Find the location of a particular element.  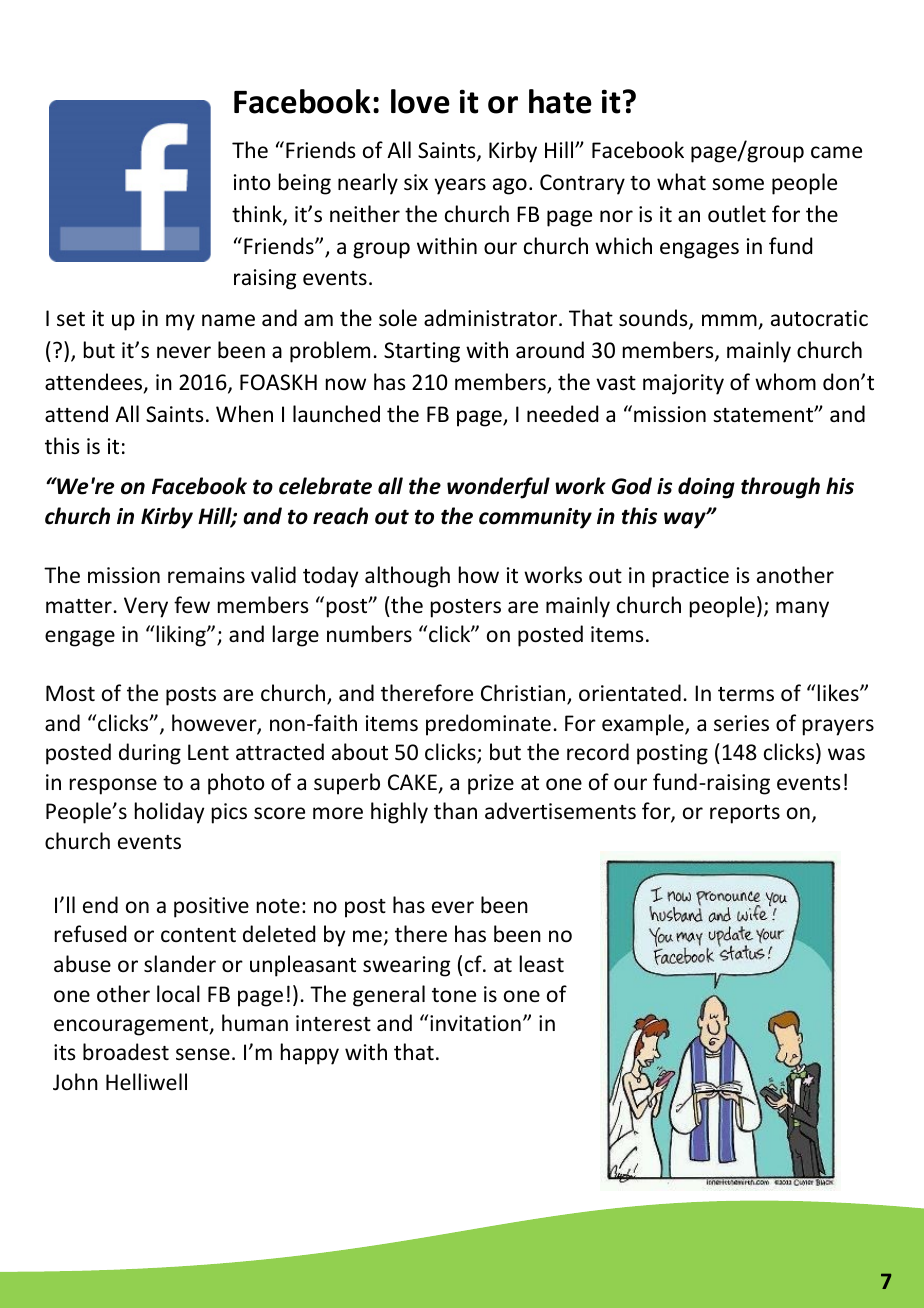

love is located at coordinates (420, 101).
